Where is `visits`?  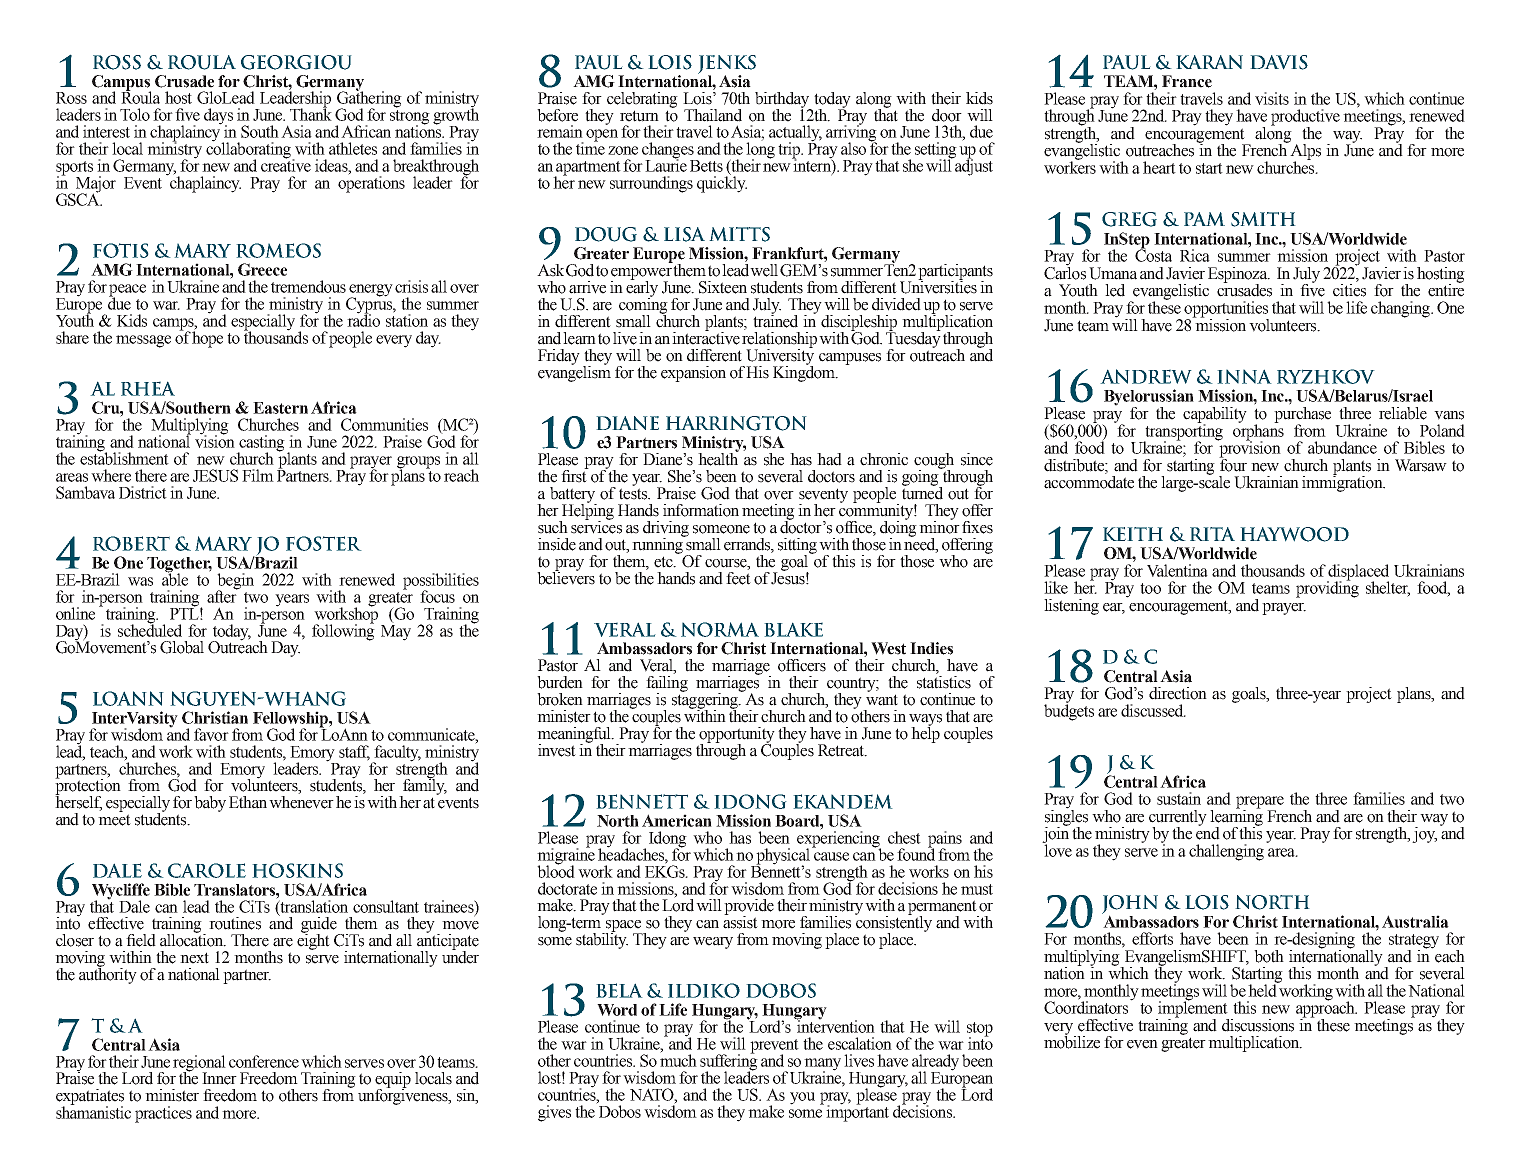 visits is located at coordinates (1272, 98).
